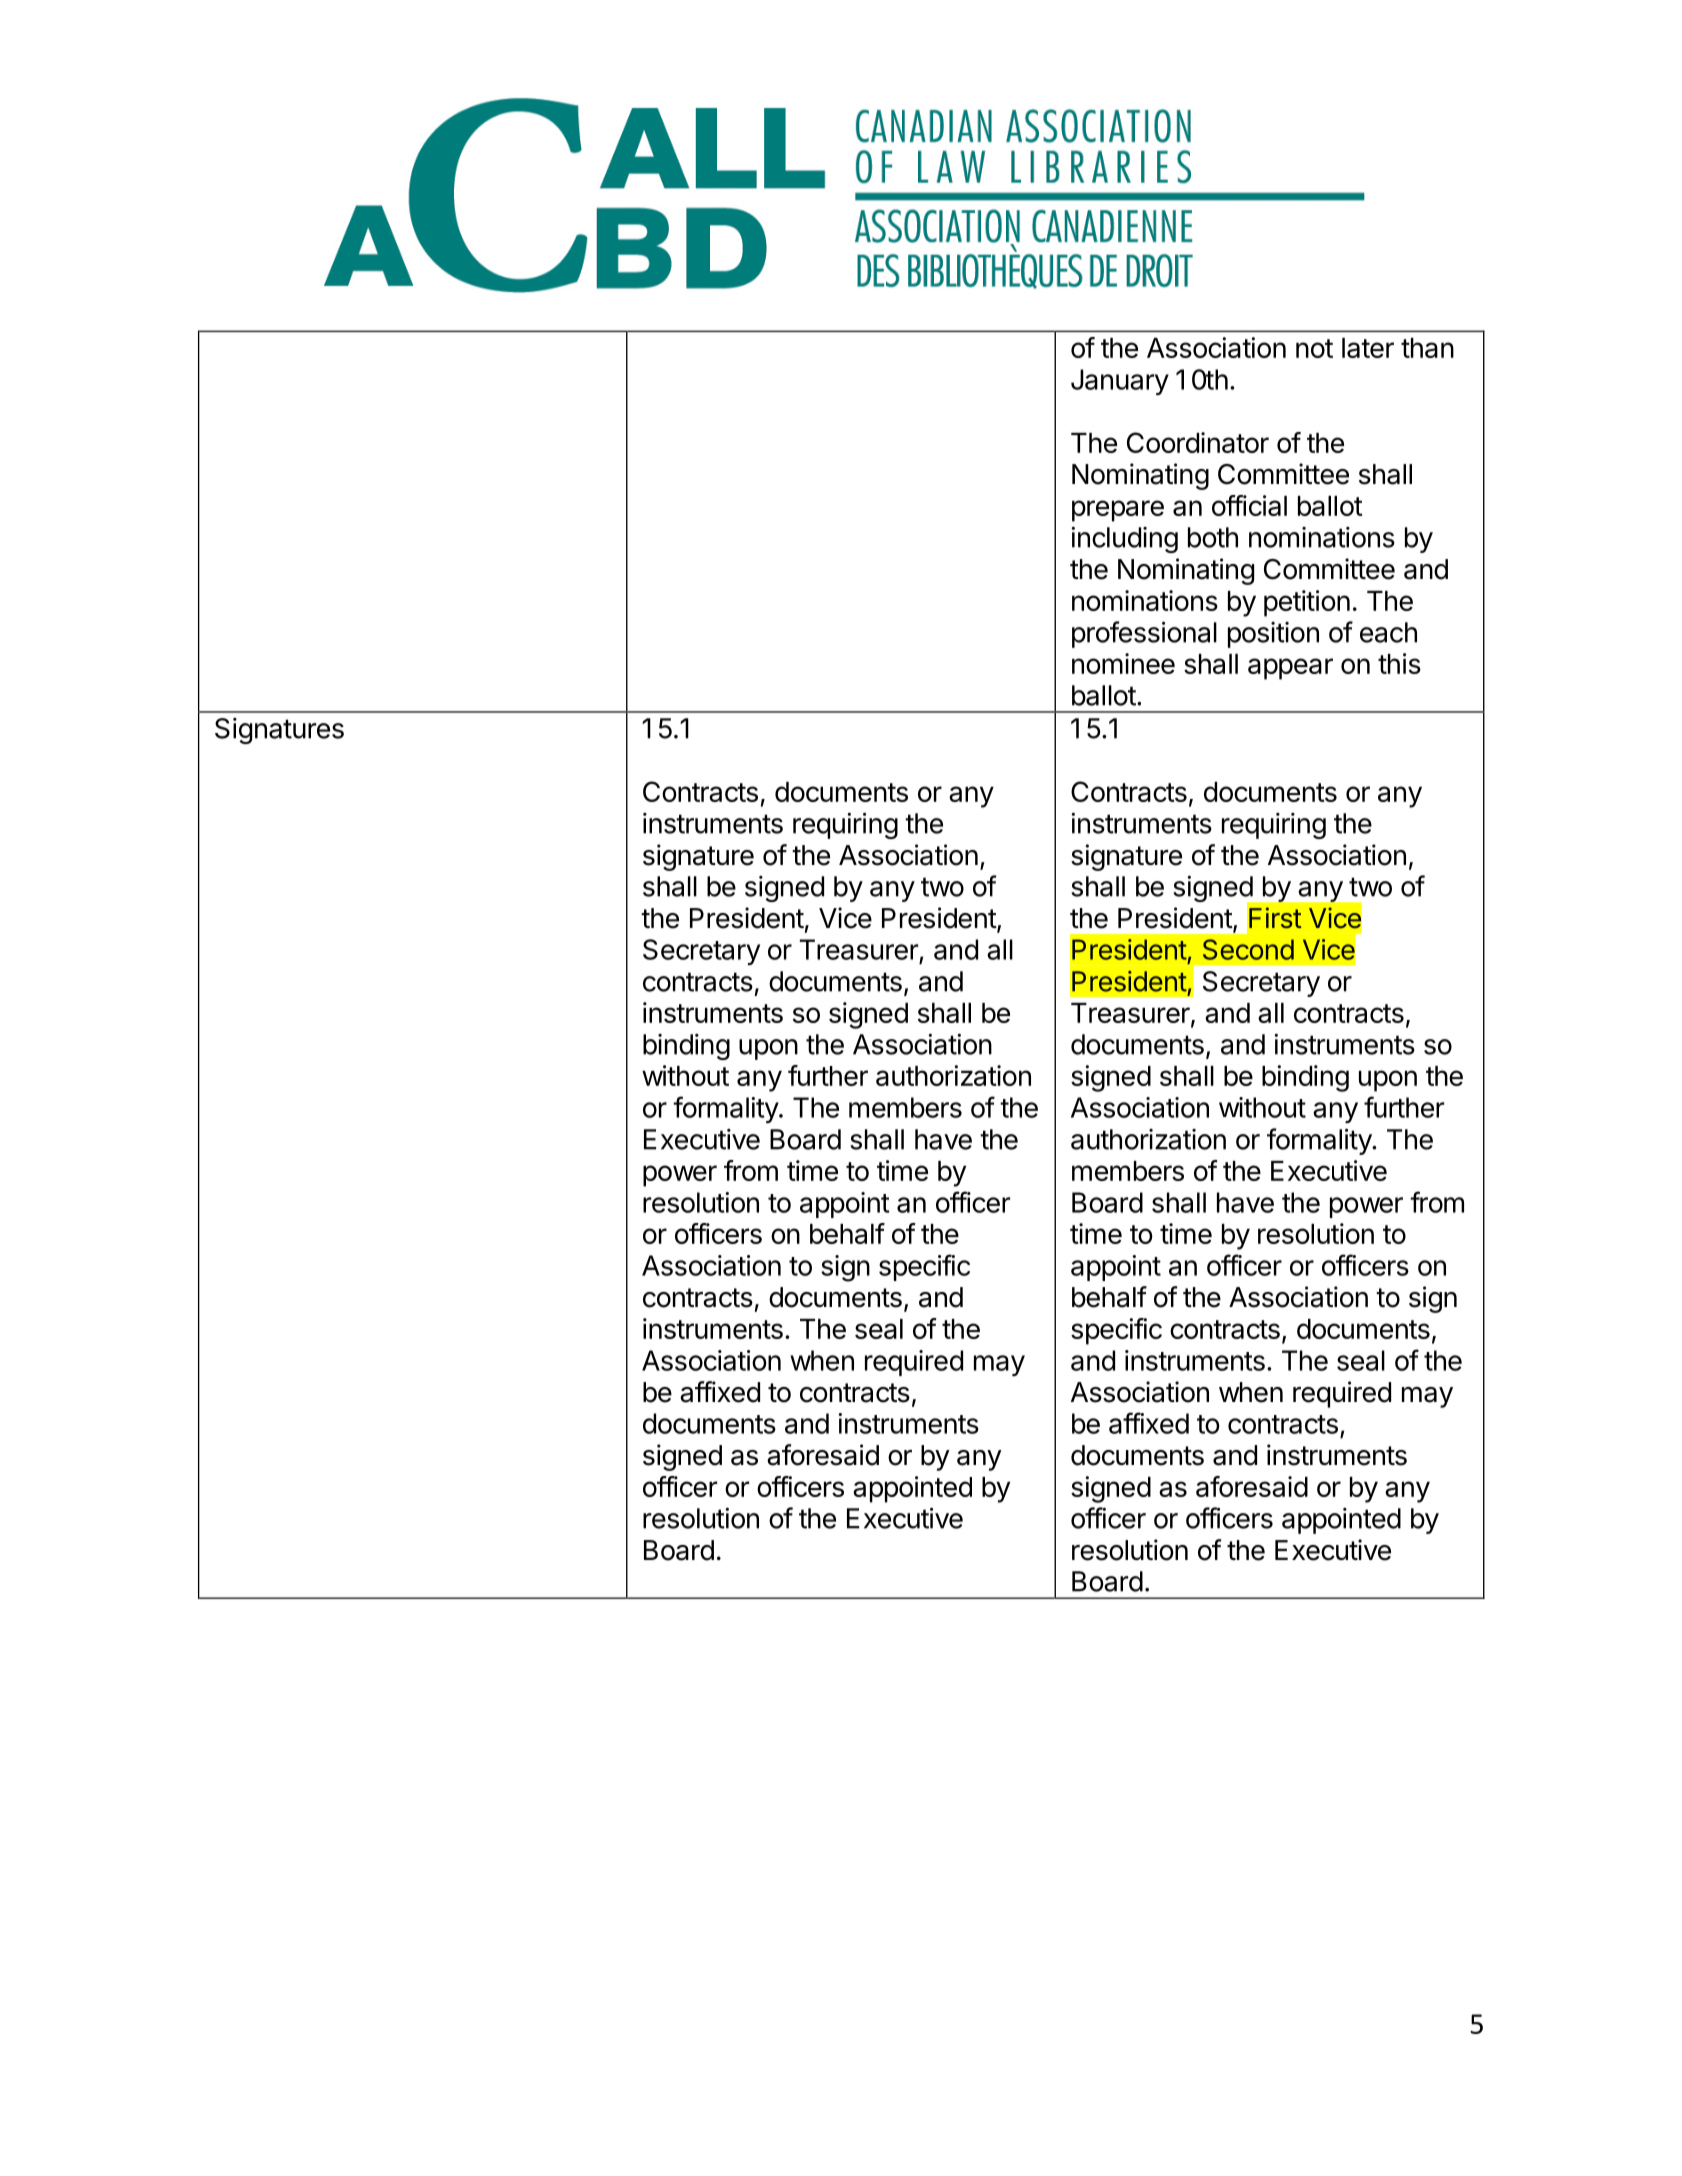  Describe the element at coordinates (1248, 949) in the document. I see `Second` at that location.
